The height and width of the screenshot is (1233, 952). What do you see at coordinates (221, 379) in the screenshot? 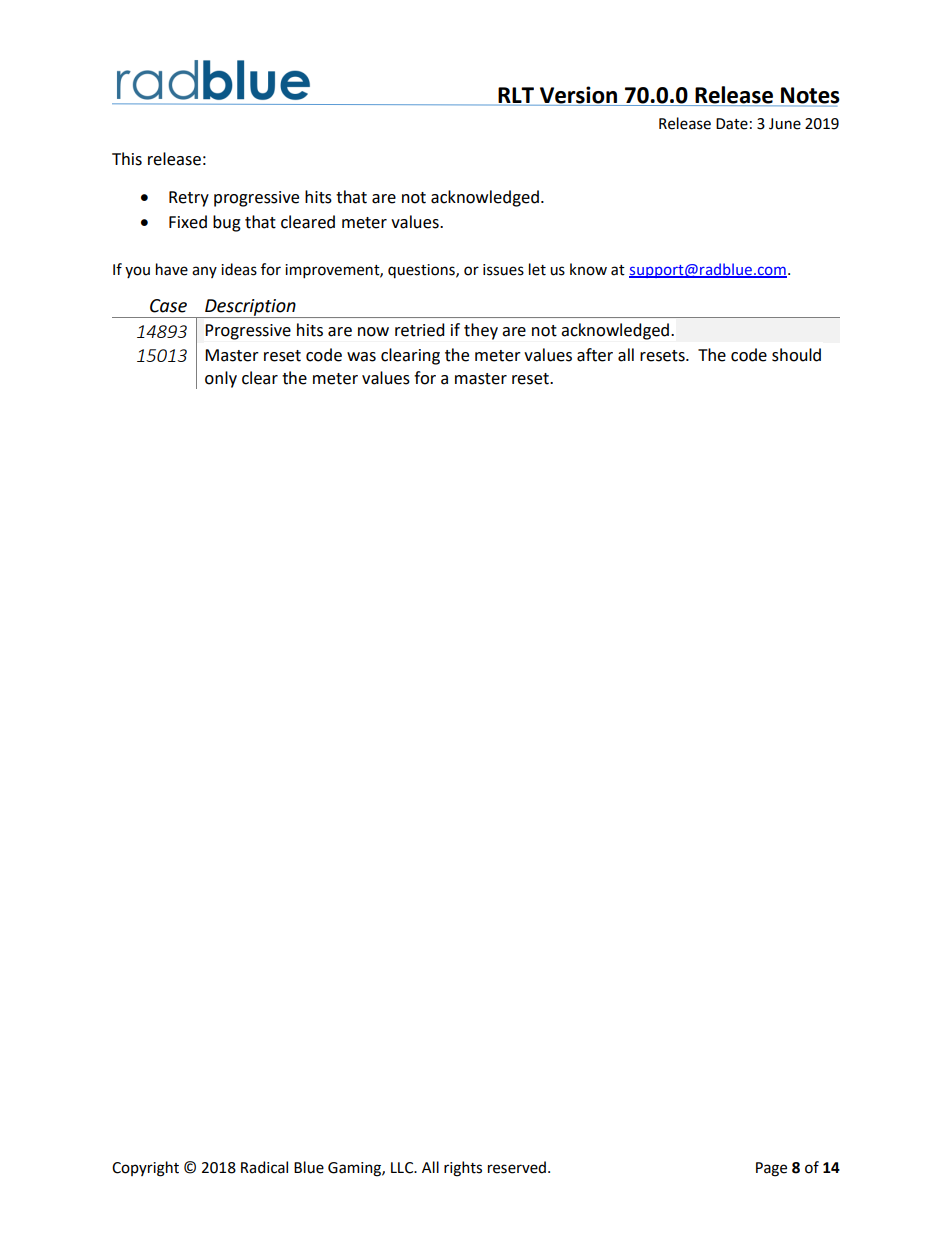
I see `only` at bounding box center [221, 379].
